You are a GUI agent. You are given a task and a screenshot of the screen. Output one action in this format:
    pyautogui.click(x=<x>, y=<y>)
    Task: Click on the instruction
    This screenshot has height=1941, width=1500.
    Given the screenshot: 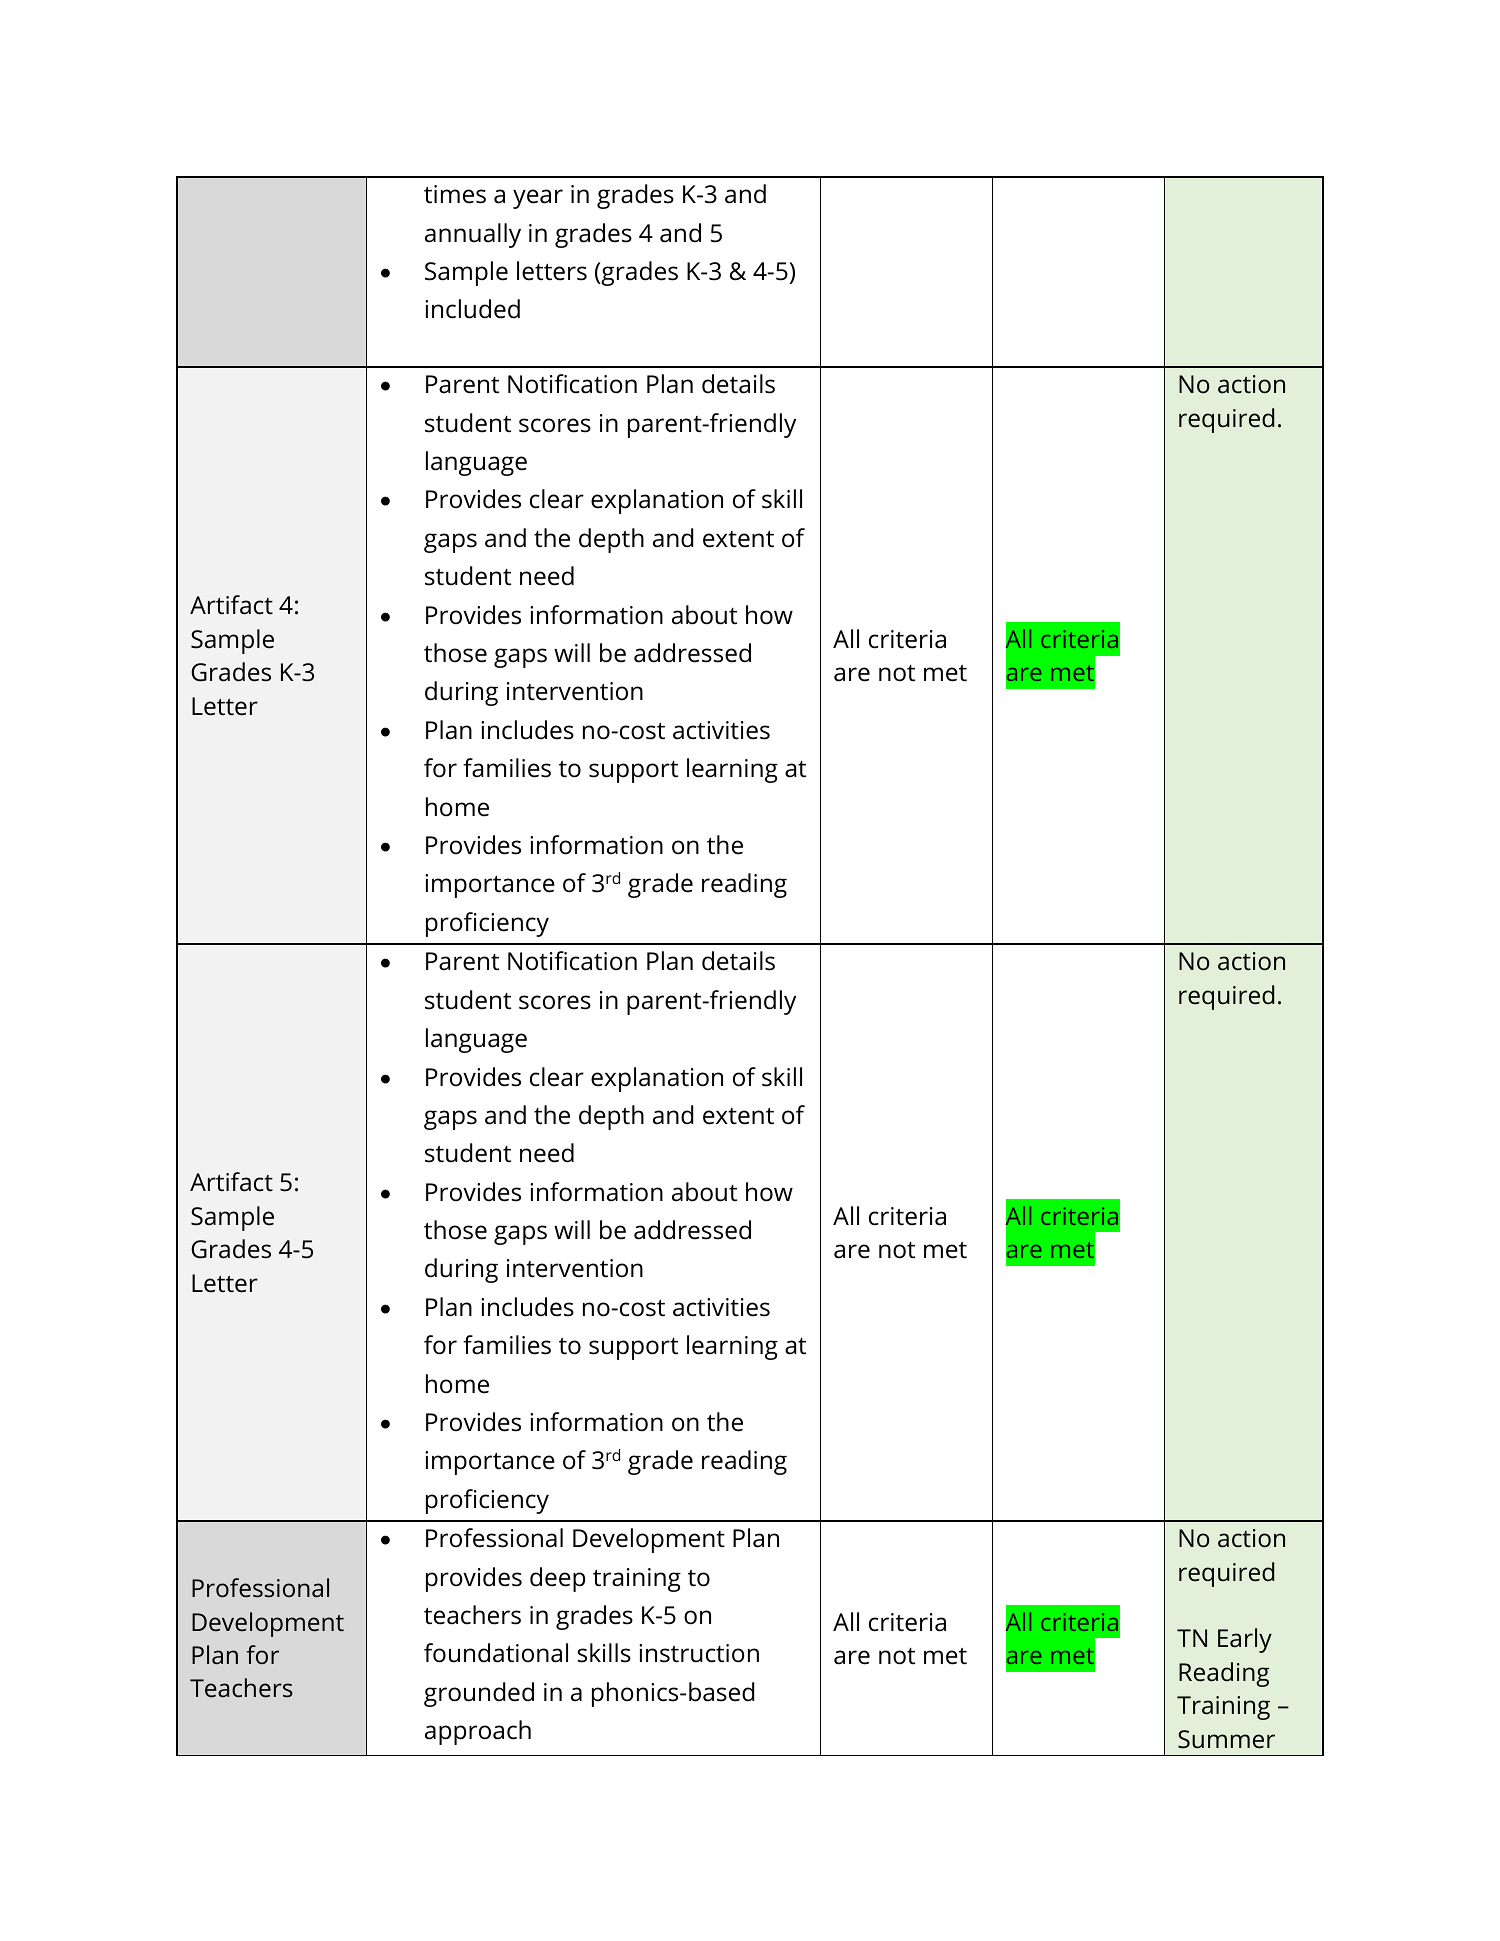 What is the action you would take?
    pyautogui.click(x=699, y=1653)
